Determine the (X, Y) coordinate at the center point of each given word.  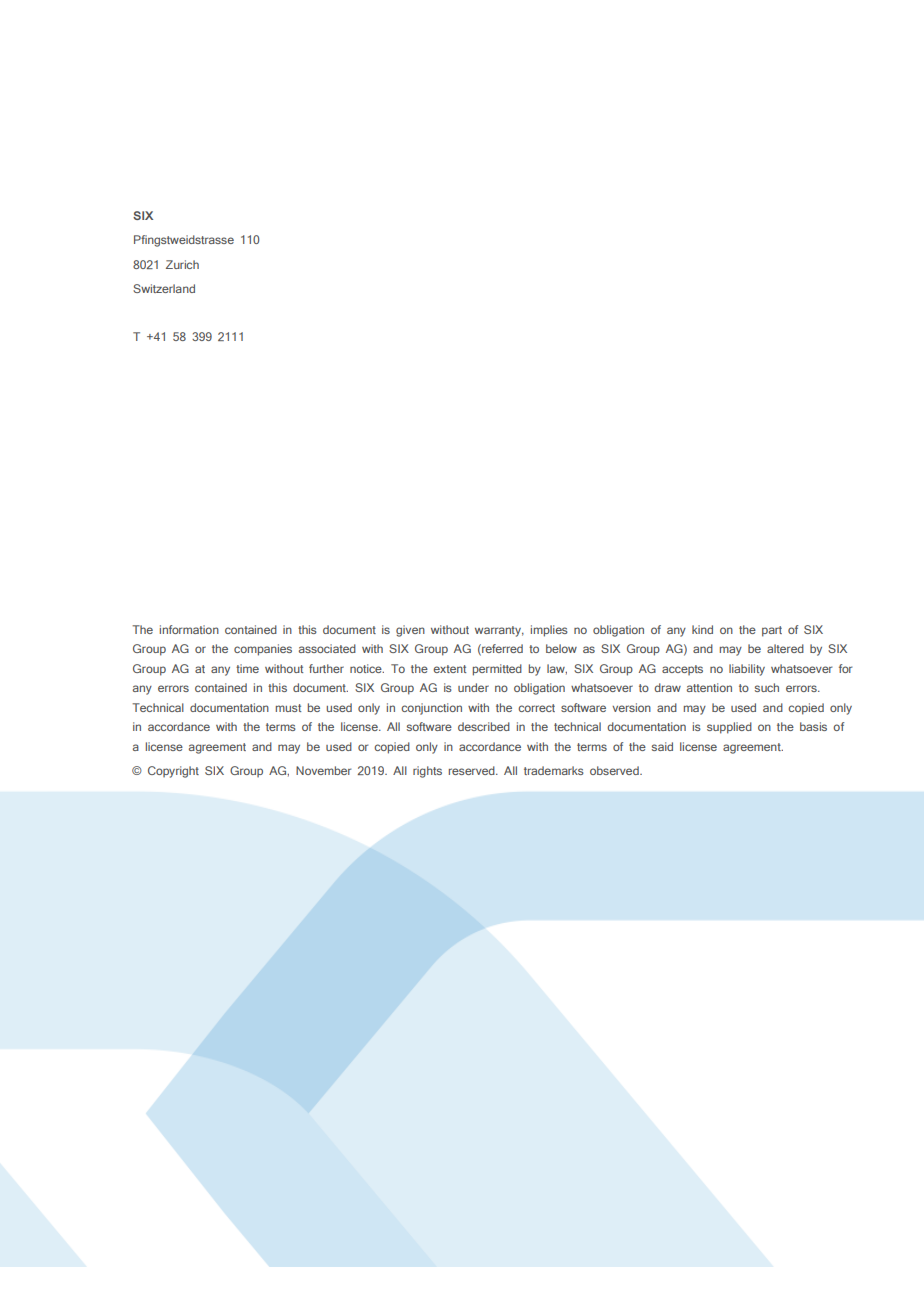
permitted (497, 670)
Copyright (173, 772)
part (772, 631)
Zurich (182, 264)
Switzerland (164, 288)
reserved (473, 770)
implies (549, 631)
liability (747, 670)
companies (263, 650)
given (410, 631)
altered (785, 648)
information (189, 629)
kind (702, 629)
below (561, 648)
